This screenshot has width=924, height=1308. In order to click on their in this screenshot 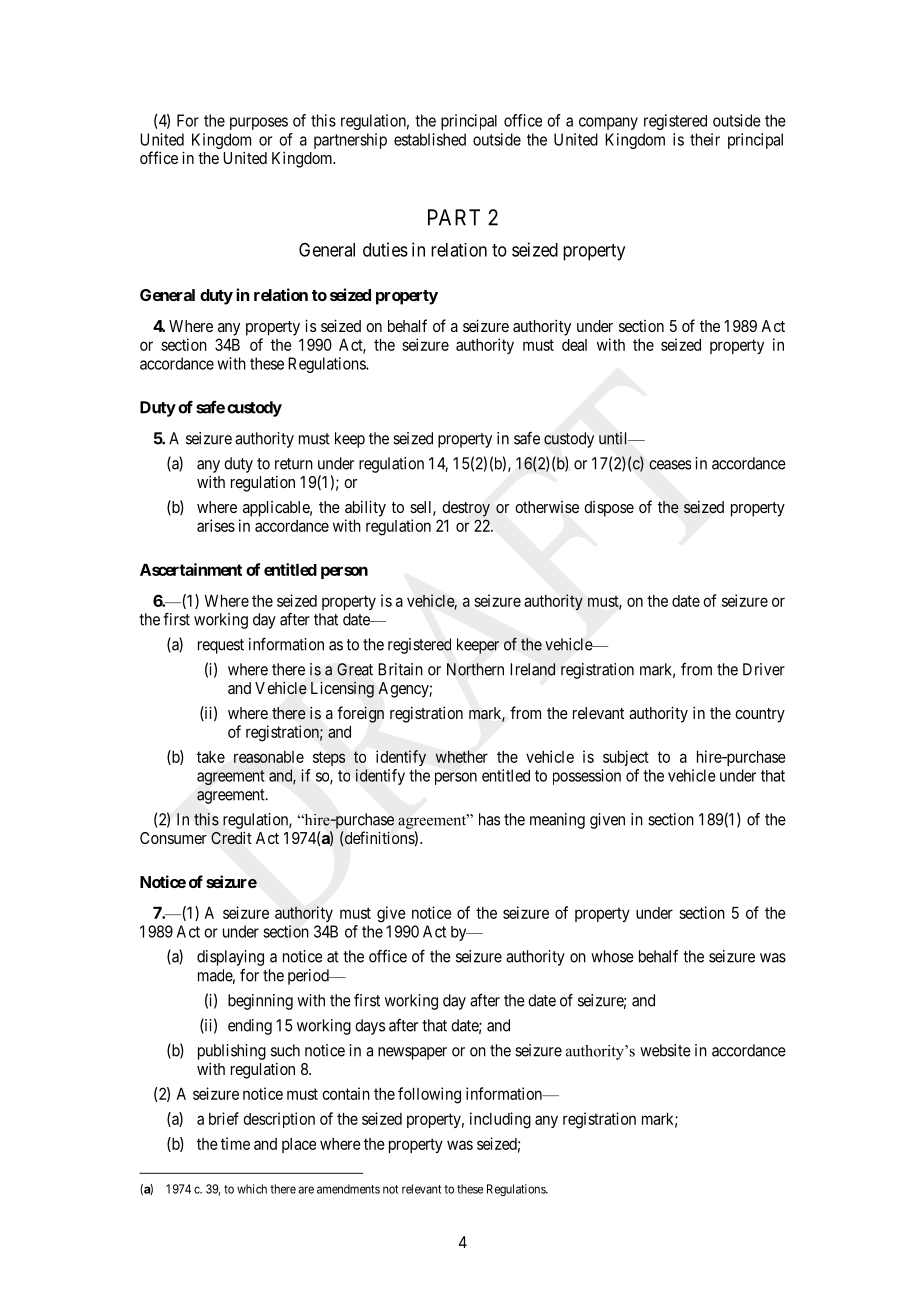, I will do `click(705, 139)`.
